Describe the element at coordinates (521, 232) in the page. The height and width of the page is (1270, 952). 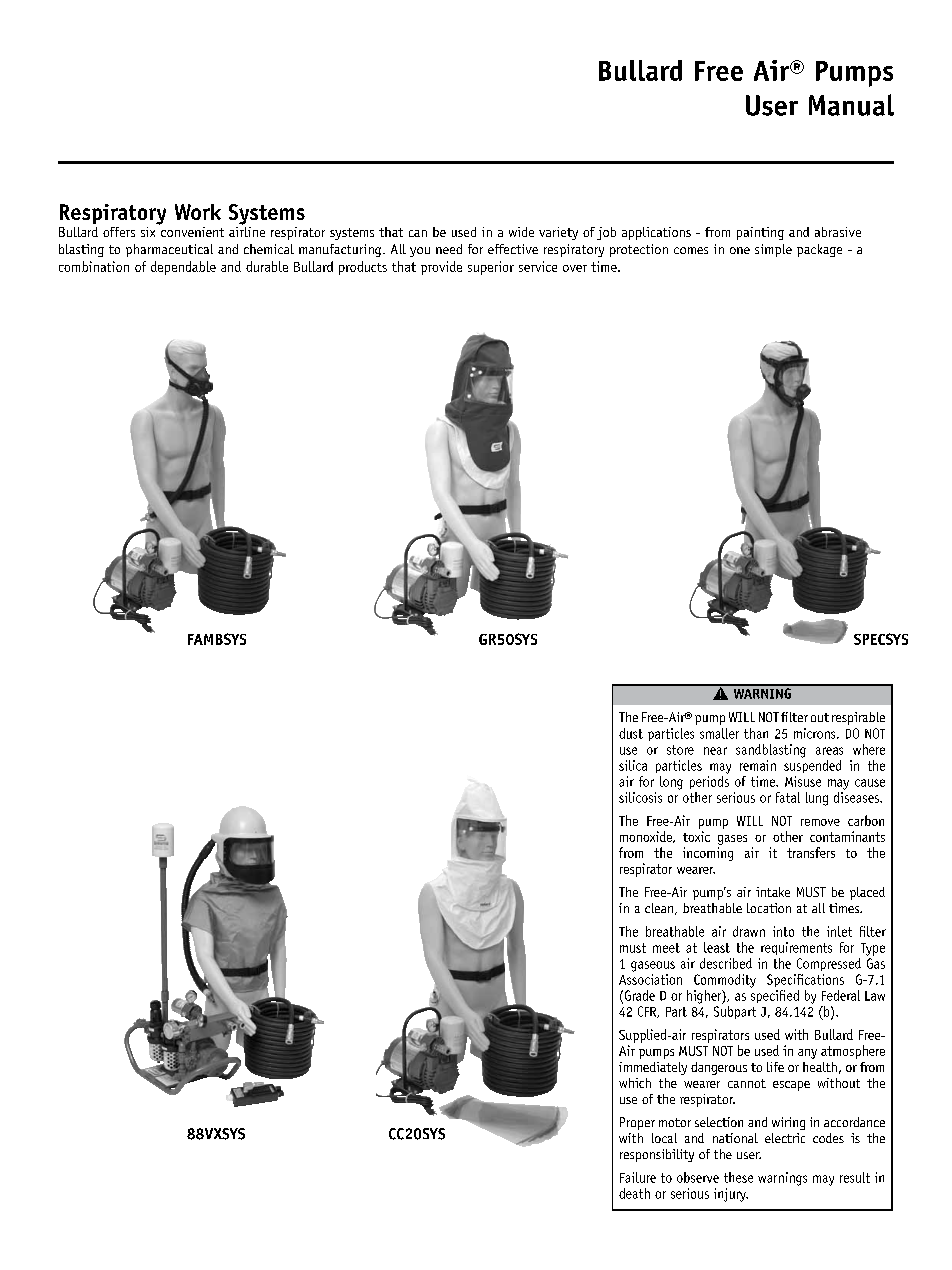
I see `wide` at that location.
